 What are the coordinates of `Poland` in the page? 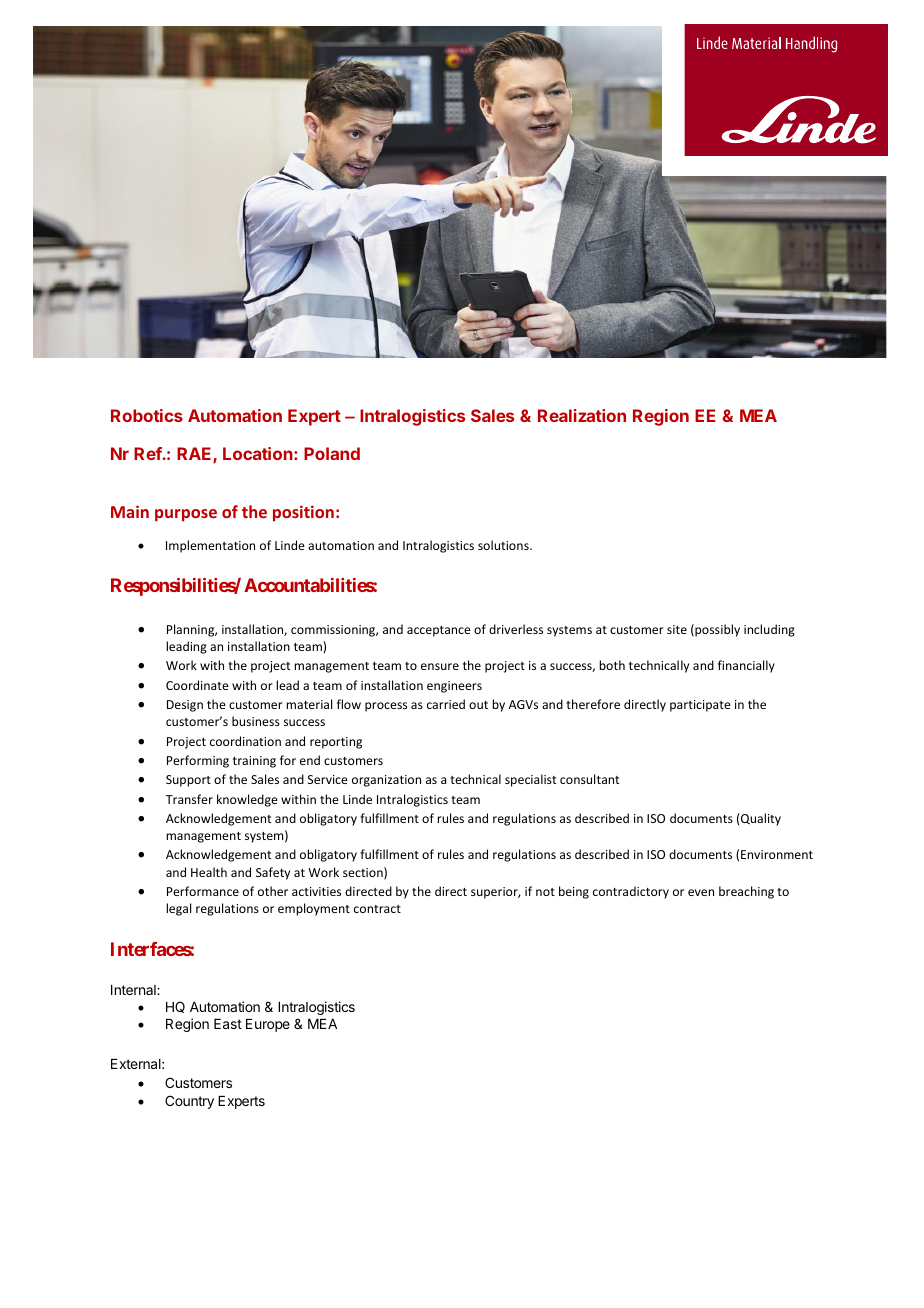 It's located at (332, 453).
